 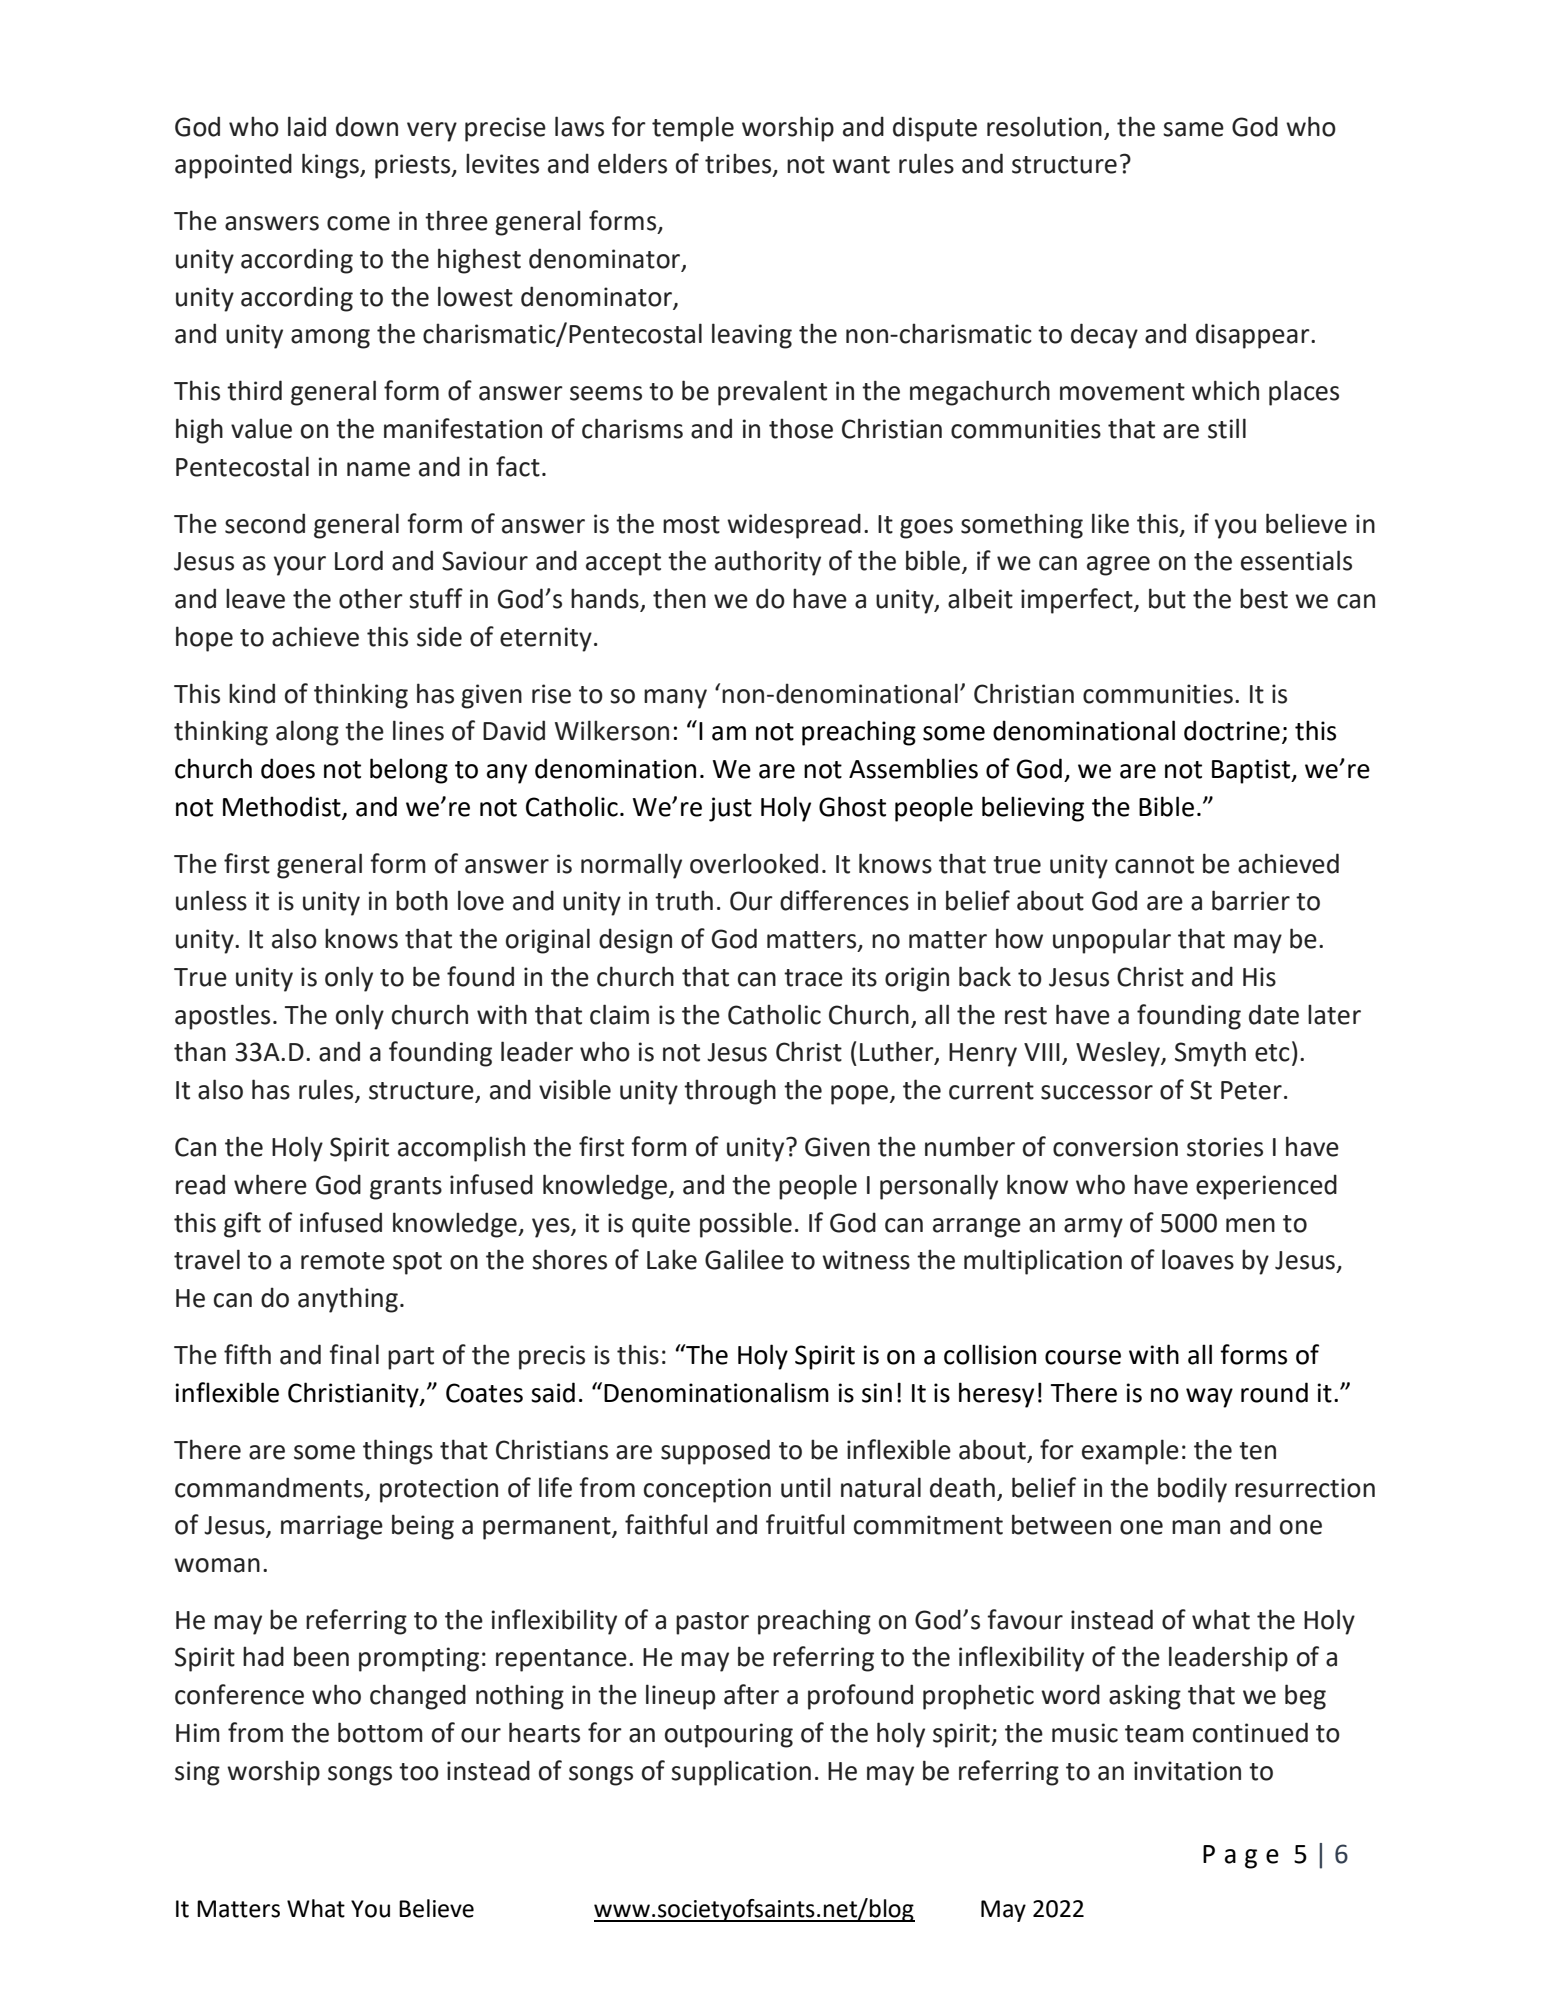 What do you see at coordinates (739, 164) in the screenshot?
I see `tribes` at bounding box center [739, 164].
